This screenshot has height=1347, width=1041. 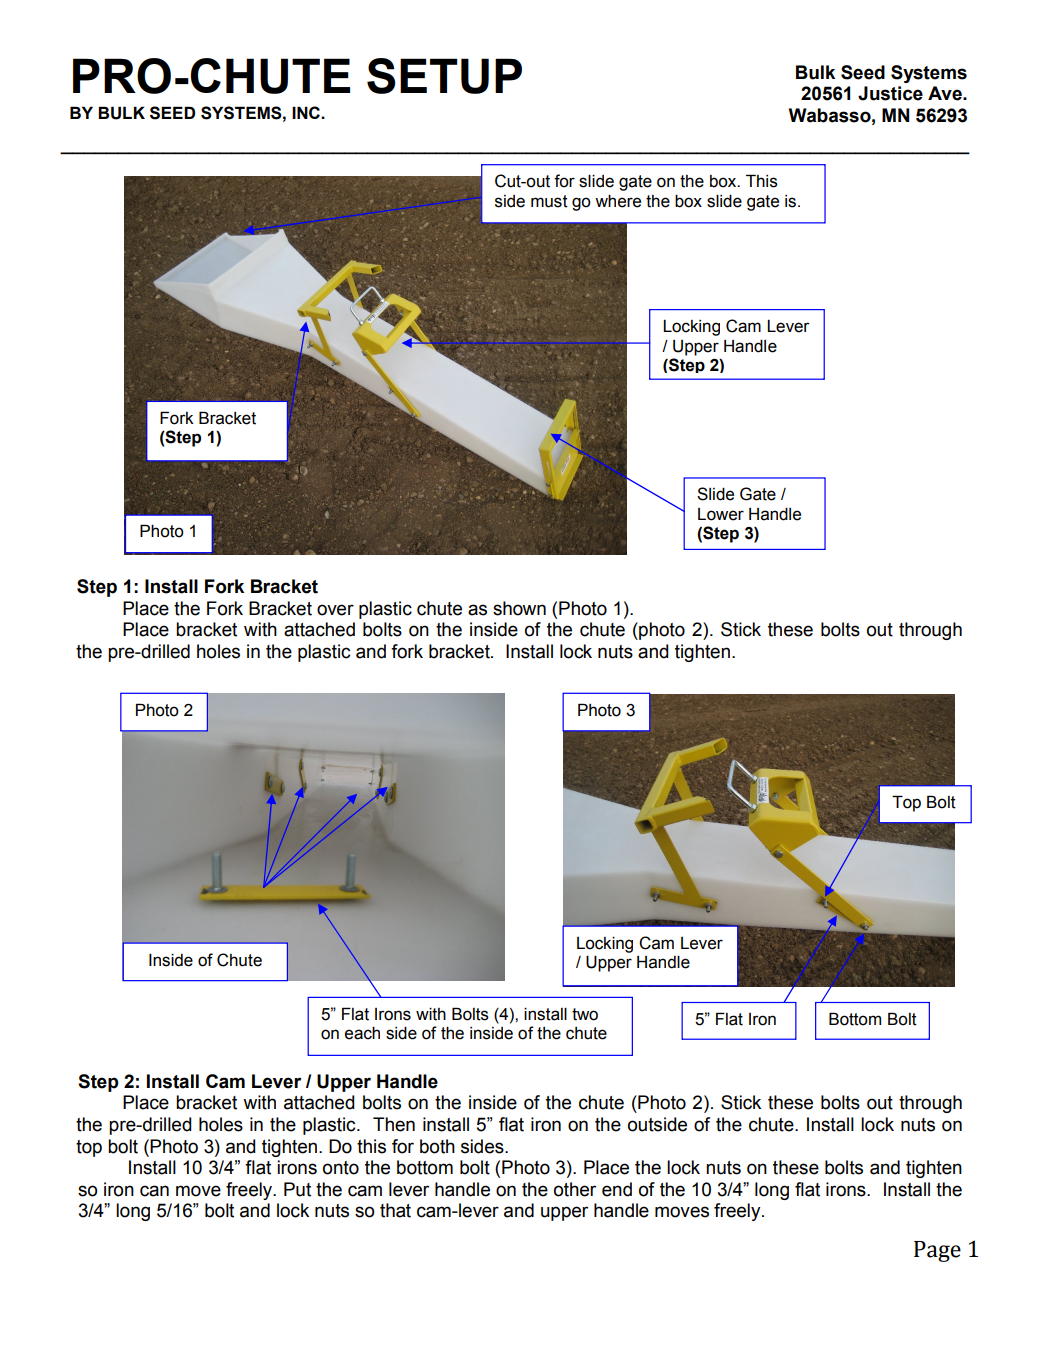 What do you see at coordinates (937, 1251) in the screenshot?
I see `Page` at bounding box center [937, 1251].
